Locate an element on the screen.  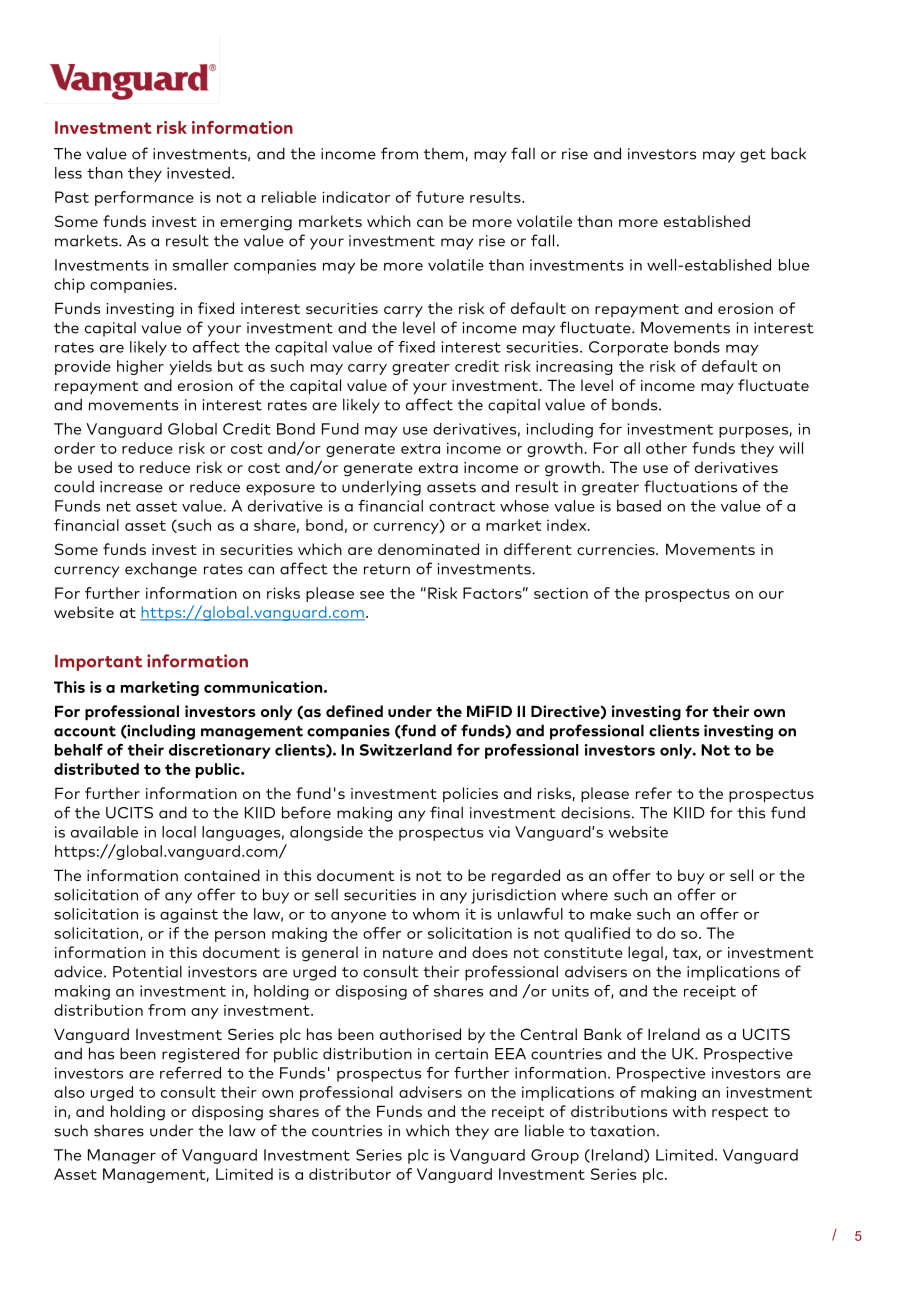
distributed is located at coordinates (96, 769).
